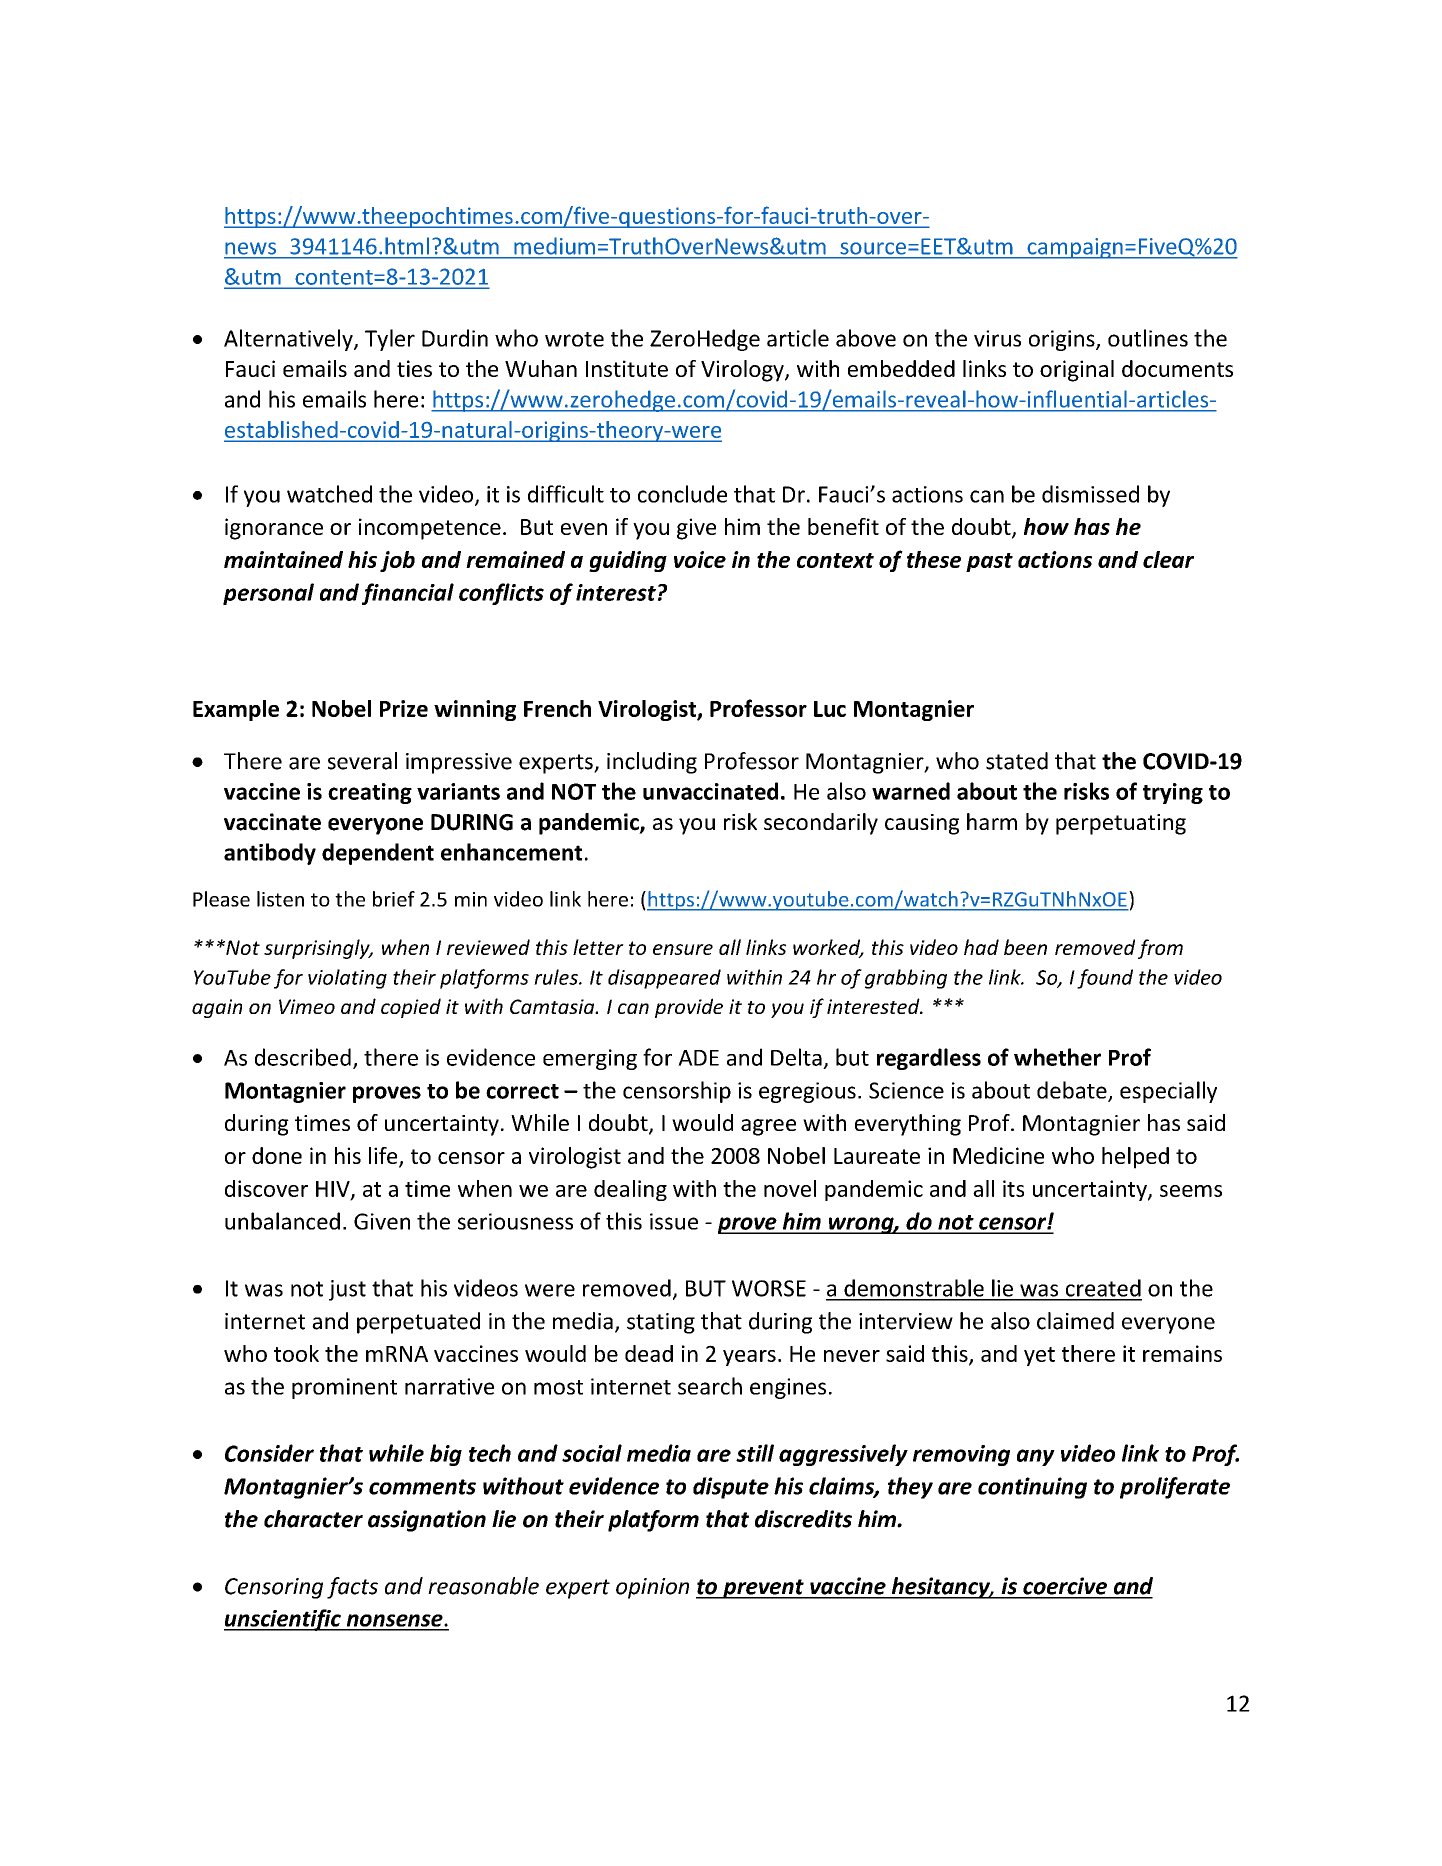  I want to click on claimed, so click(1075, 1321).
